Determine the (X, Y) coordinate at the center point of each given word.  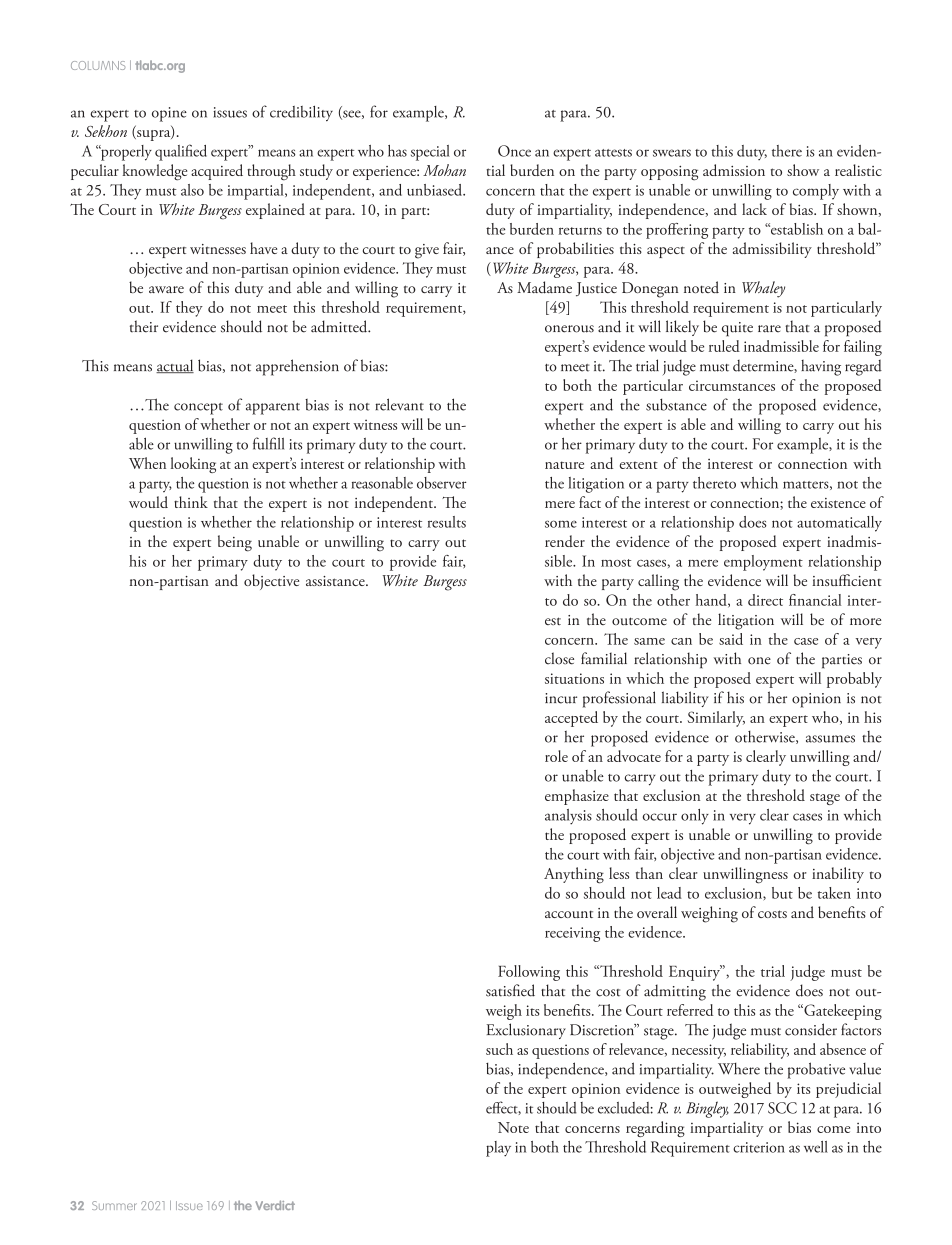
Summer (114, 1205)
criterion (759, 1147)
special (430, 153)
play (498, 1149)
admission (734, 170)
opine (169, 114)
